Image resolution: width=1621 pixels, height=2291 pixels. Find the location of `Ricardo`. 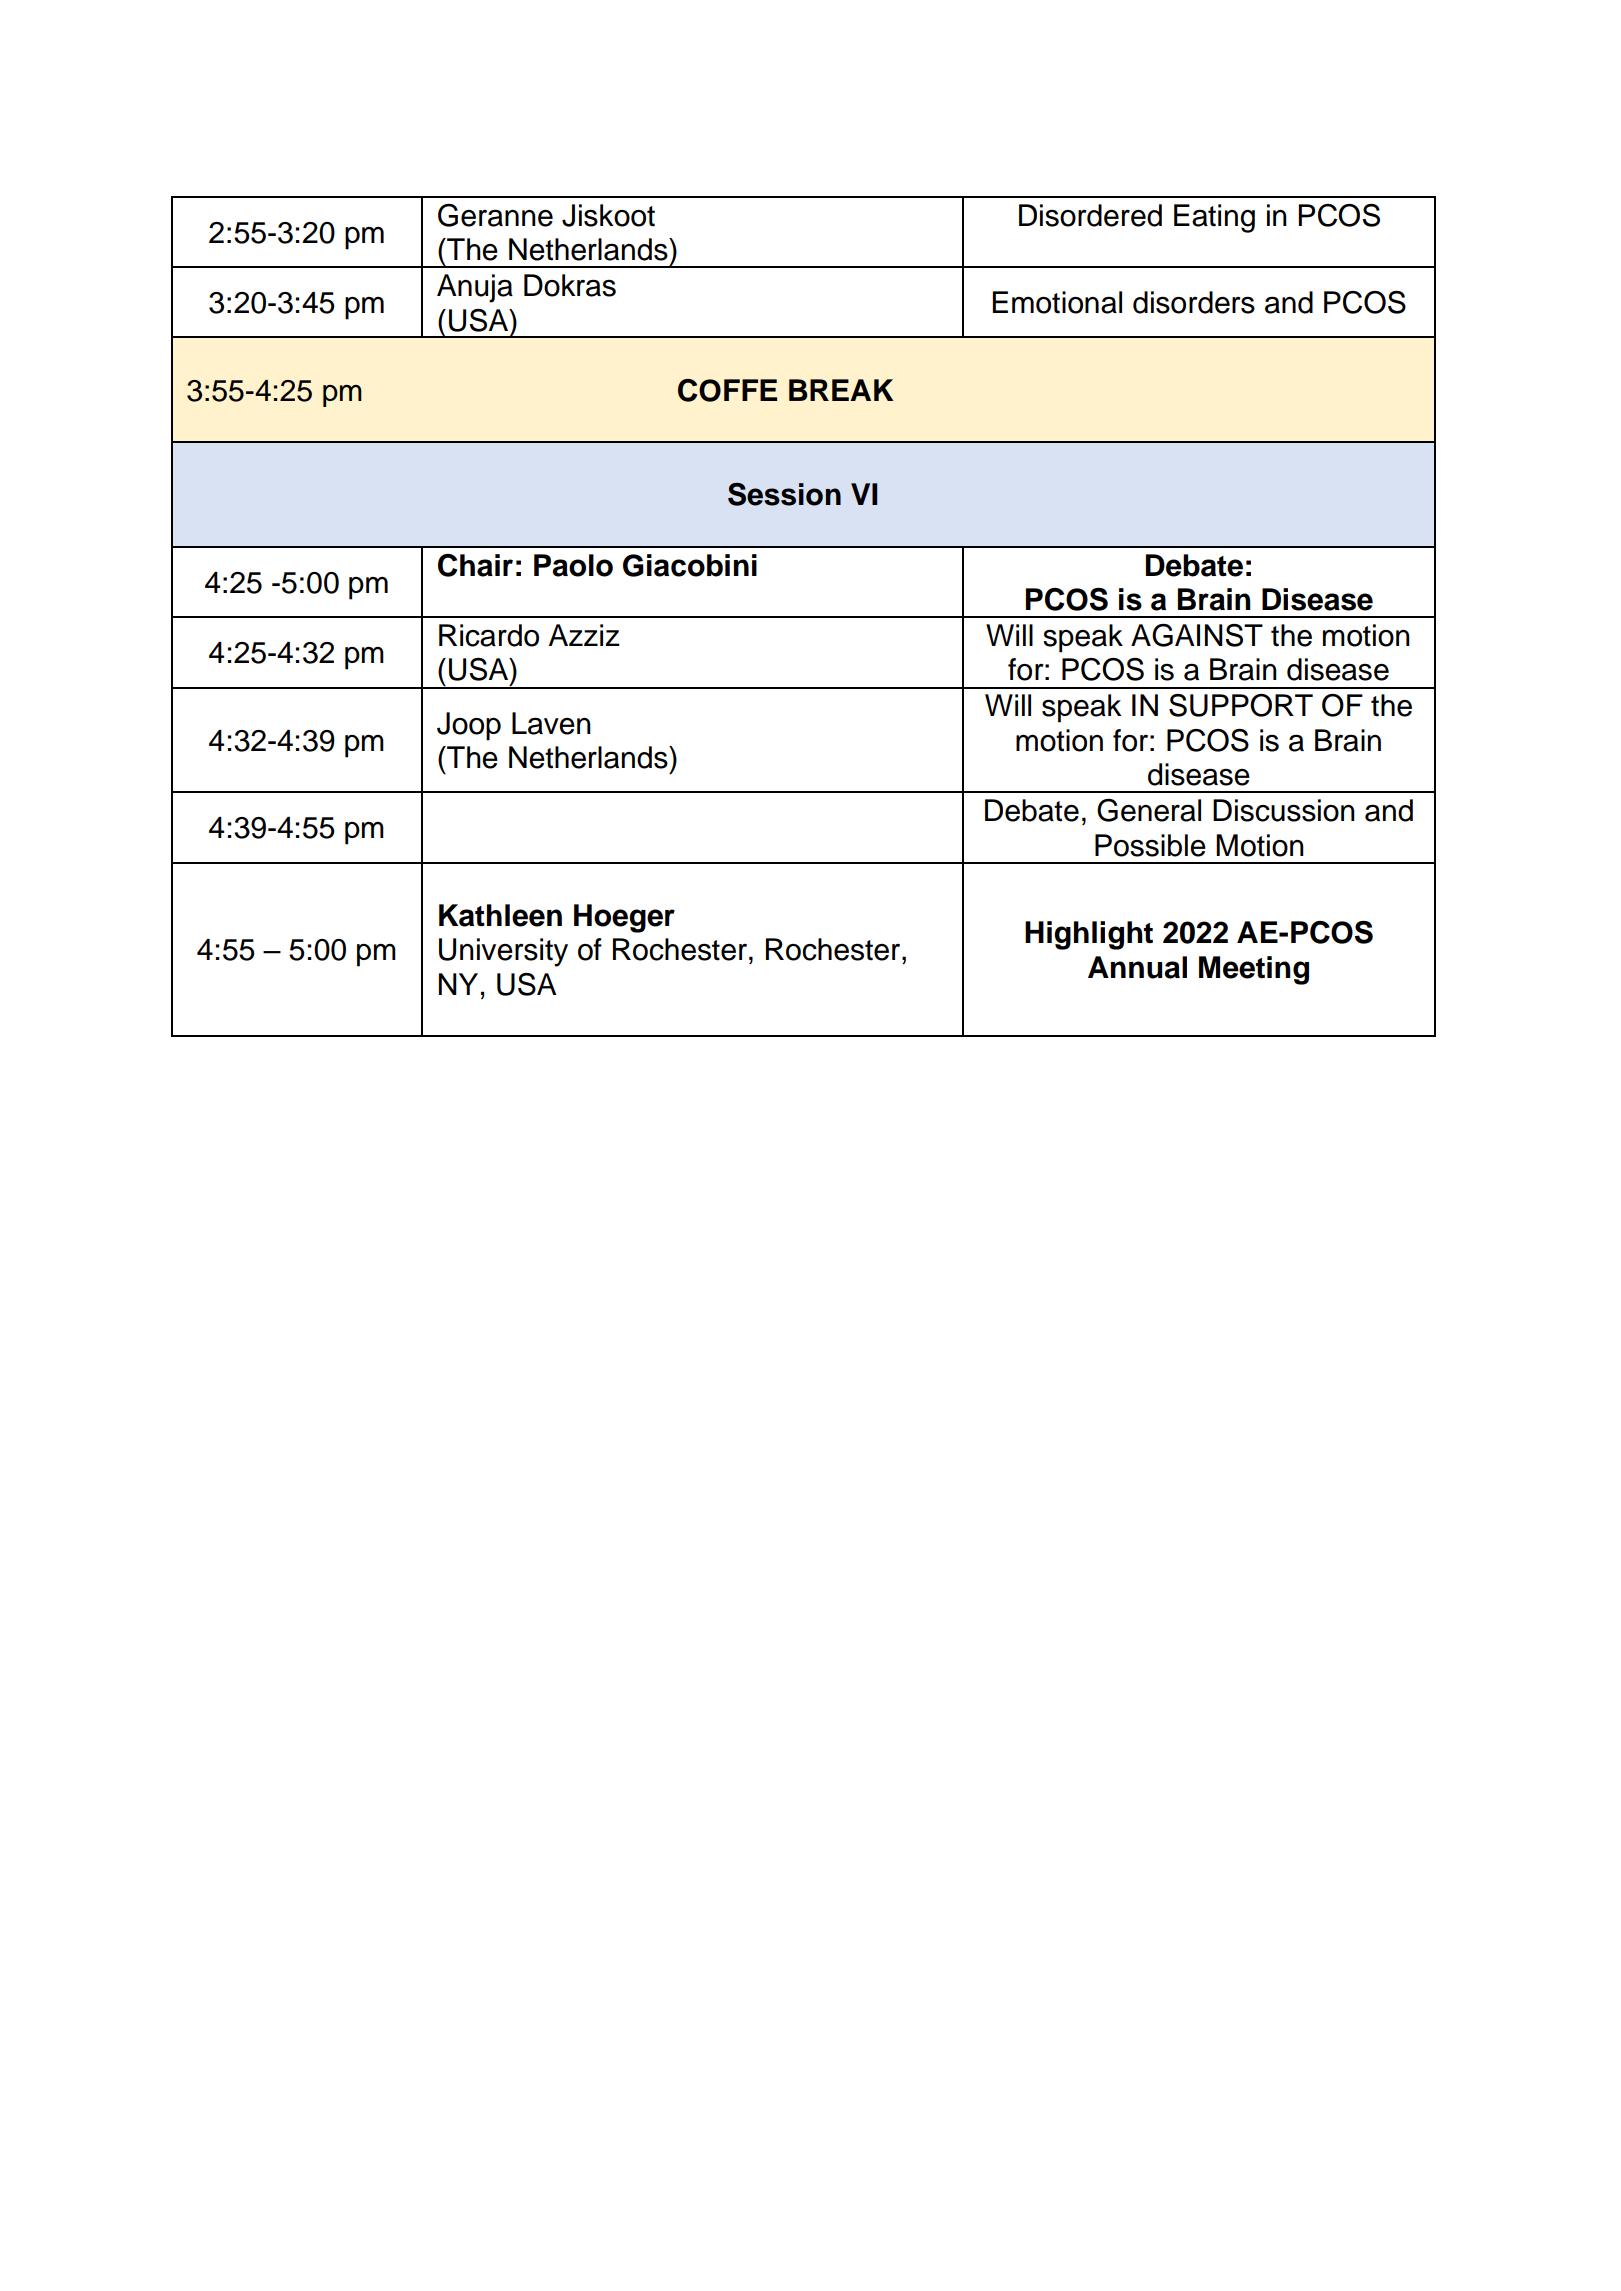

Ricardo is located at coordinates (489, 635).
